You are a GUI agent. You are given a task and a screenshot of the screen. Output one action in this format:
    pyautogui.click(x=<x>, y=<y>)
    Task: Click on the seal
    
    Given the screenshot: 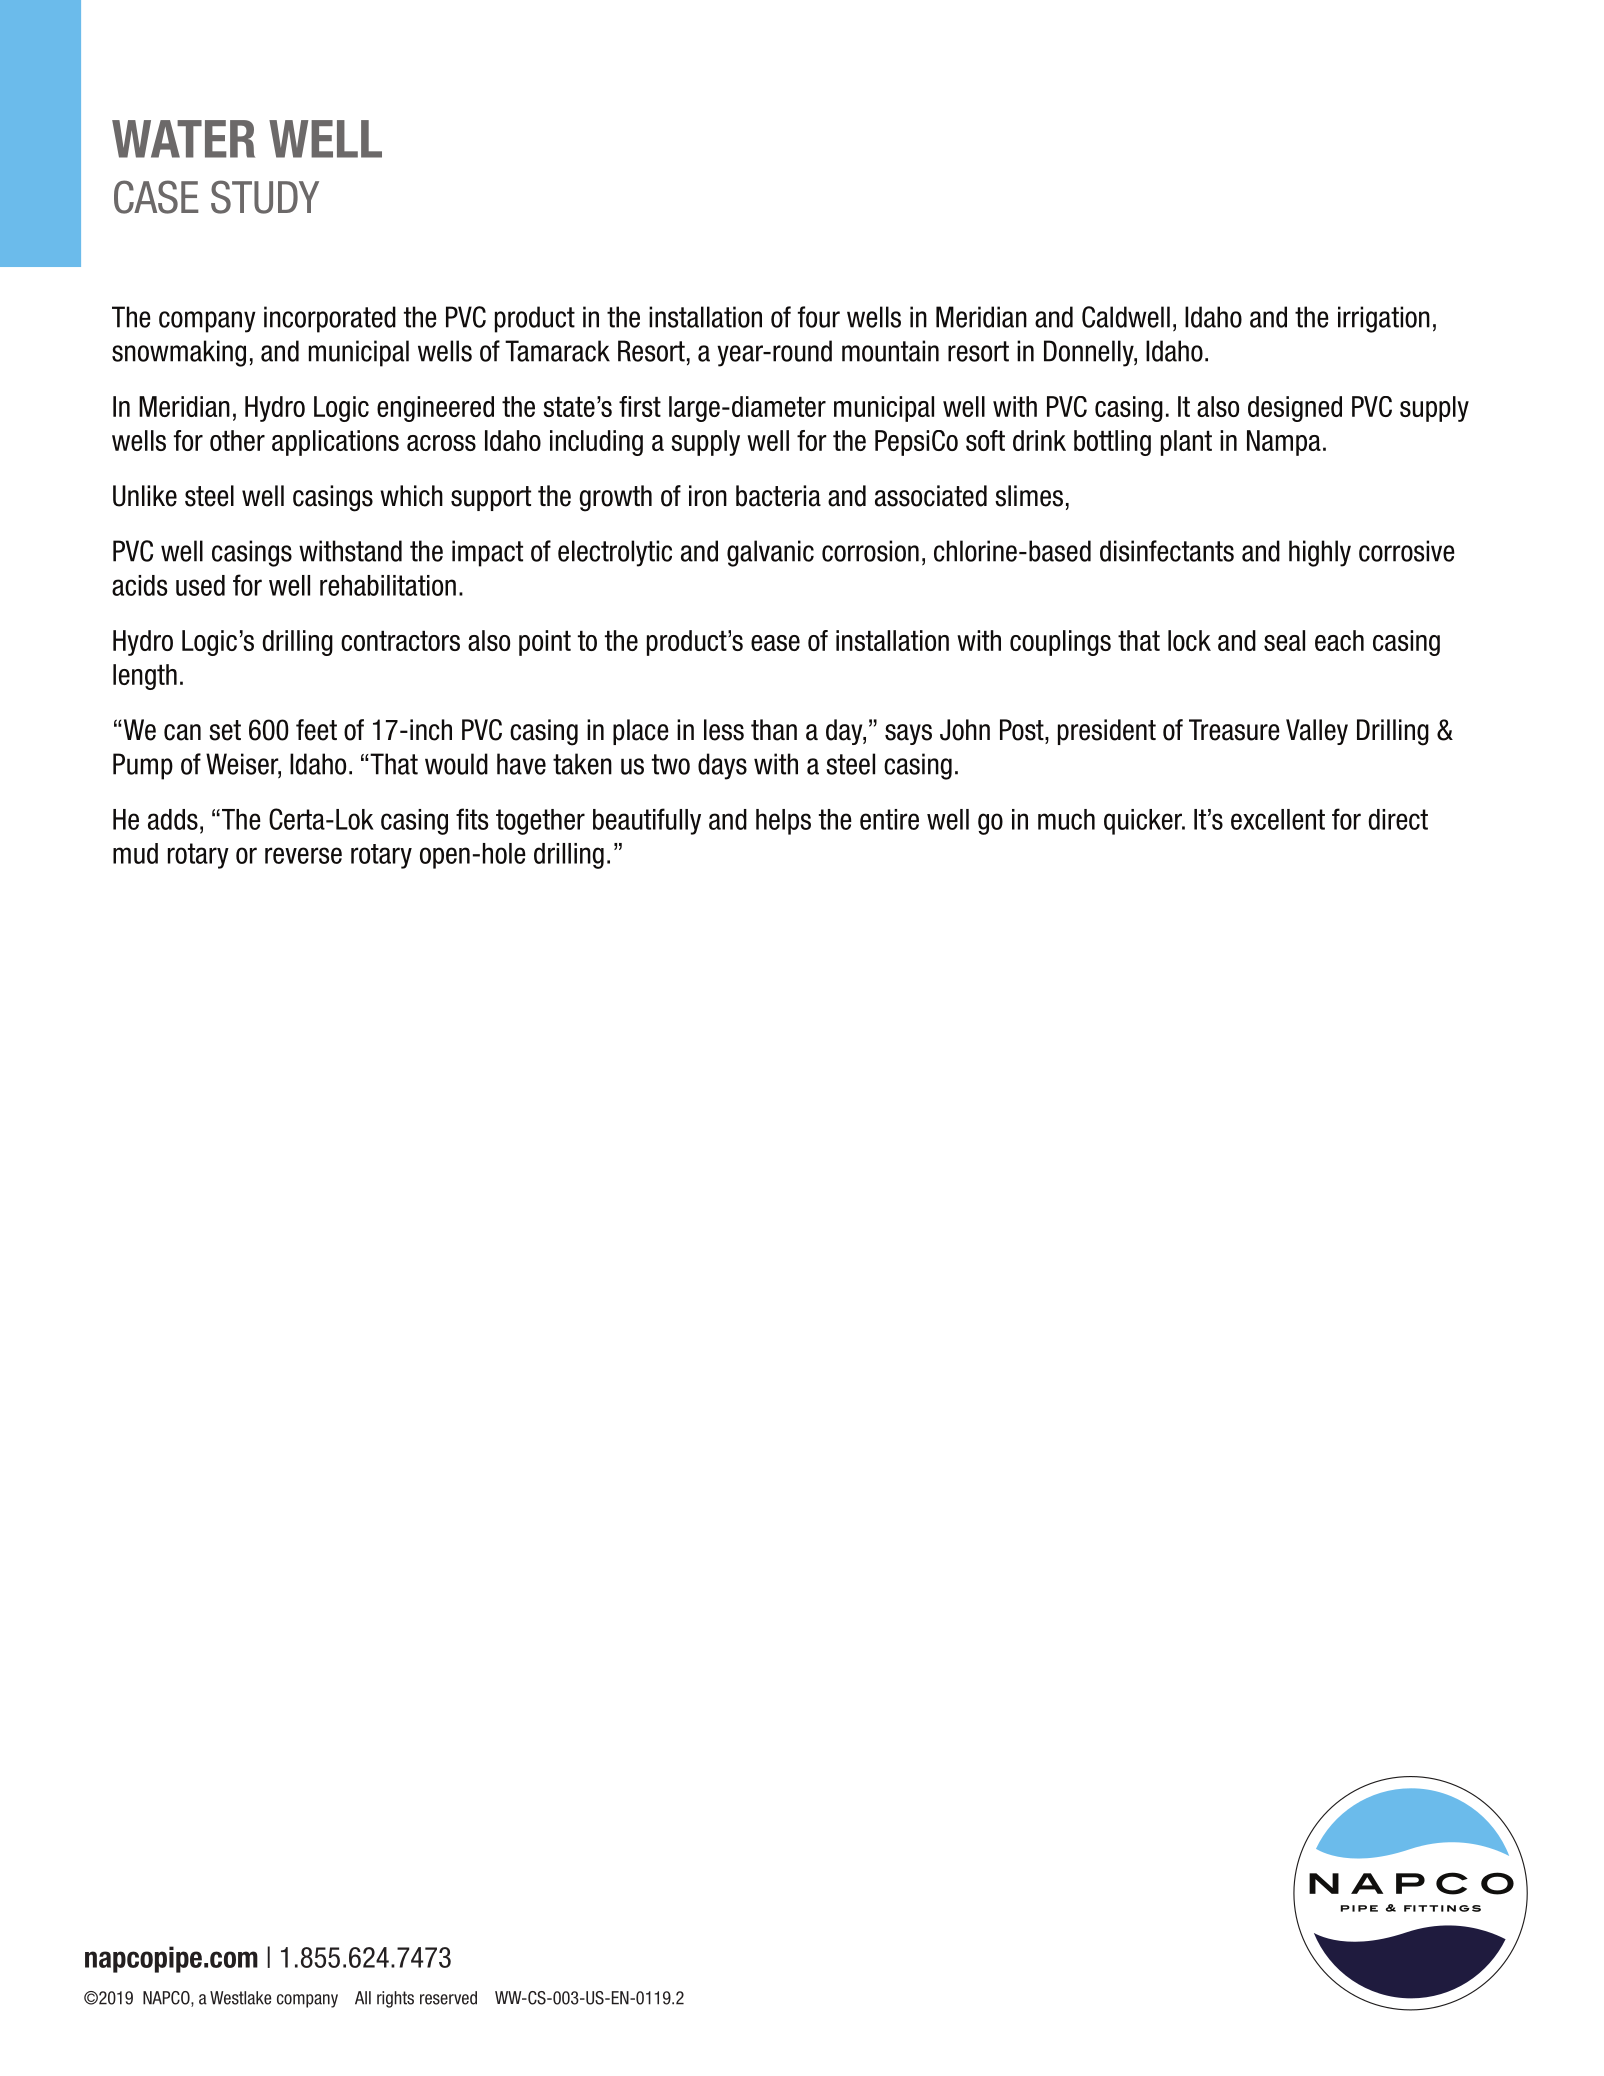 What is the action you would take?
    pyautogui.click(x=1284, y=640)
